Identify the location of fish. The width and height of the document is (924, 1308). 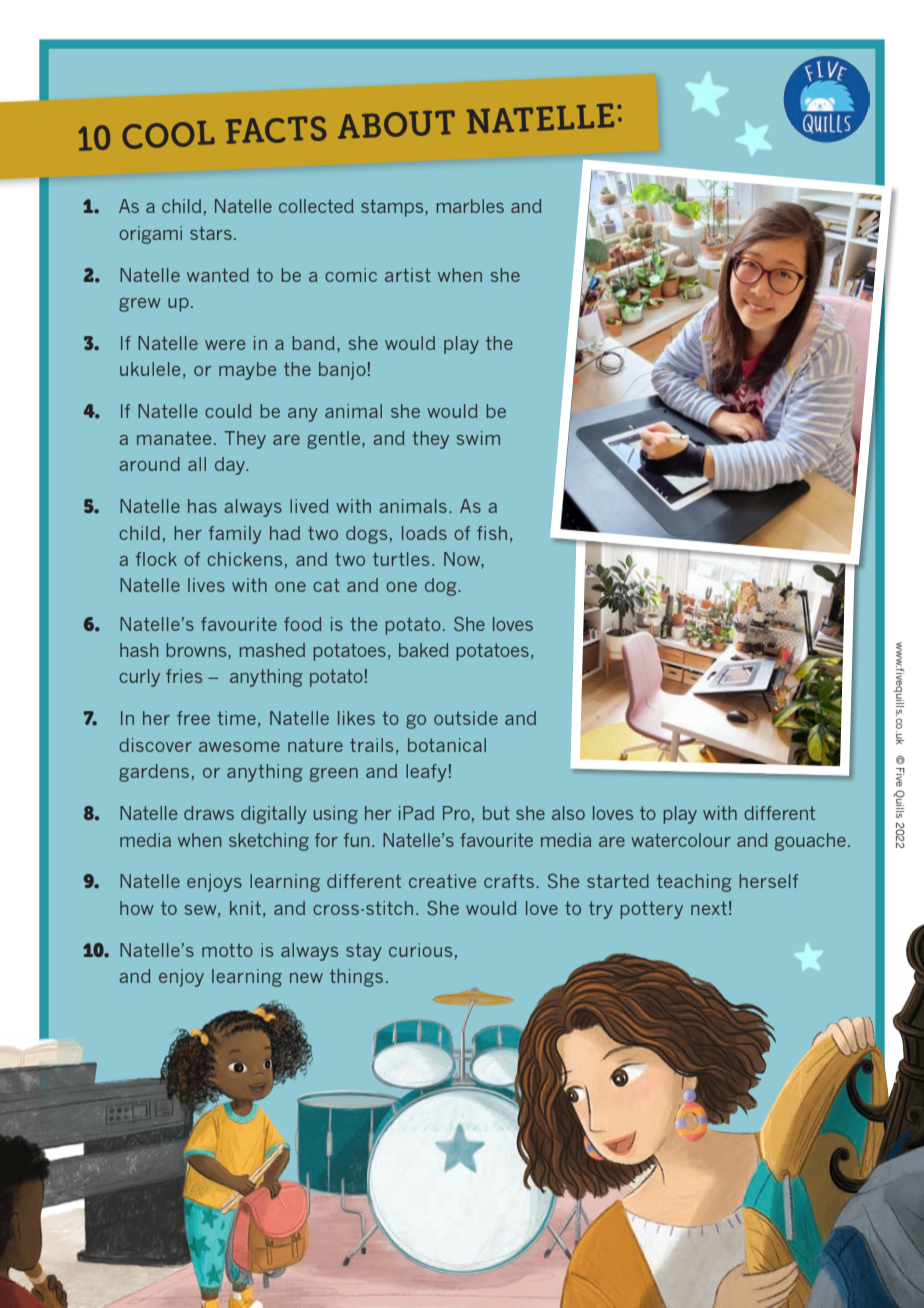
(492, 533).
